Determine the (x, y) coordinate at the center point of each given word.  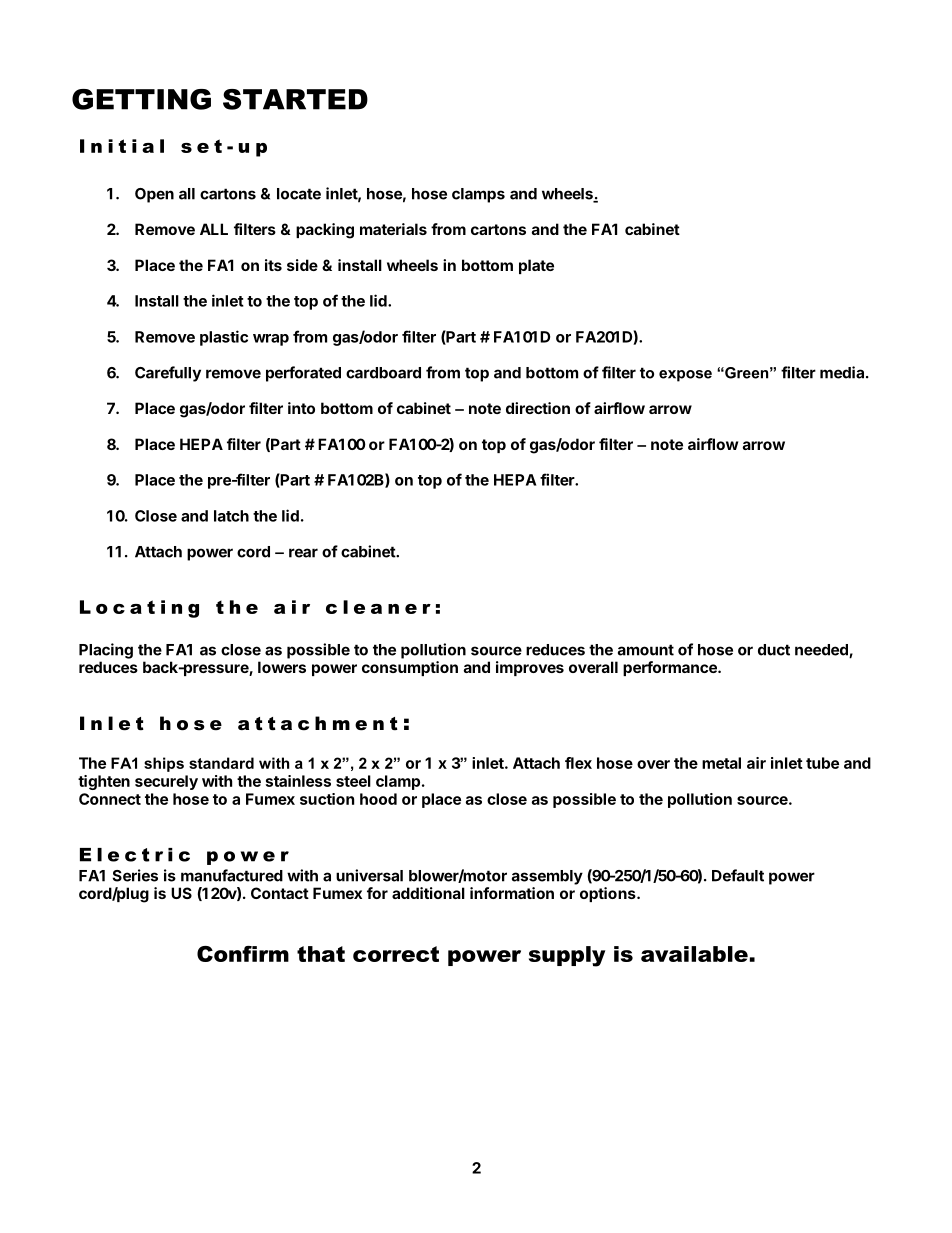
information (512, 893)
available (694, 954)
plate (536, 266)
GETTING (141, 99)
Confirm (243, 954)
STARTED (295, 99)
